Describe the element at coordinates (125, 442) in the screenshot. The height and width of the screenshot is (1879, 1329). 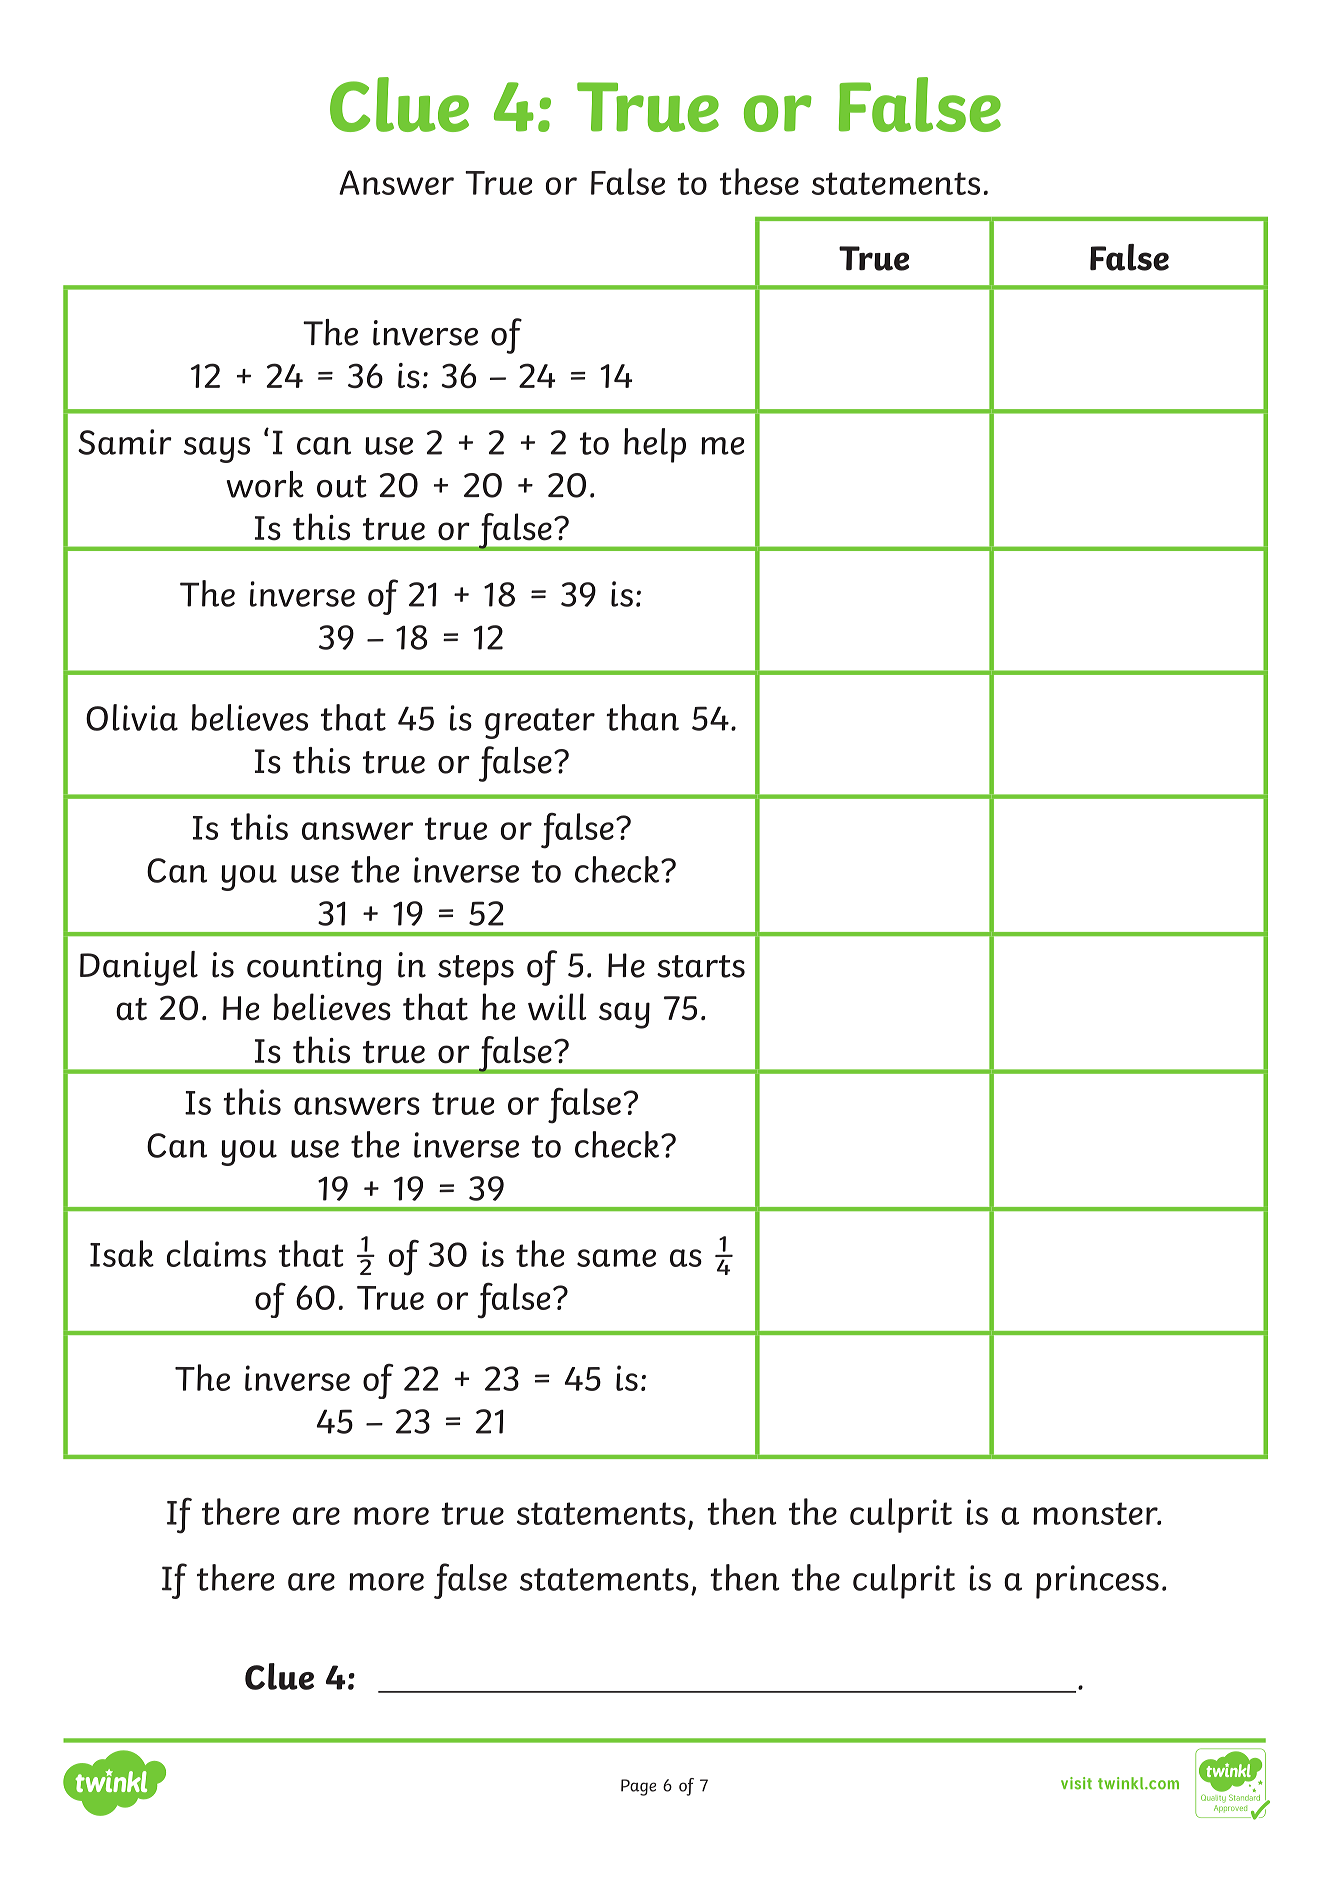
I see `Samir` at that location.
